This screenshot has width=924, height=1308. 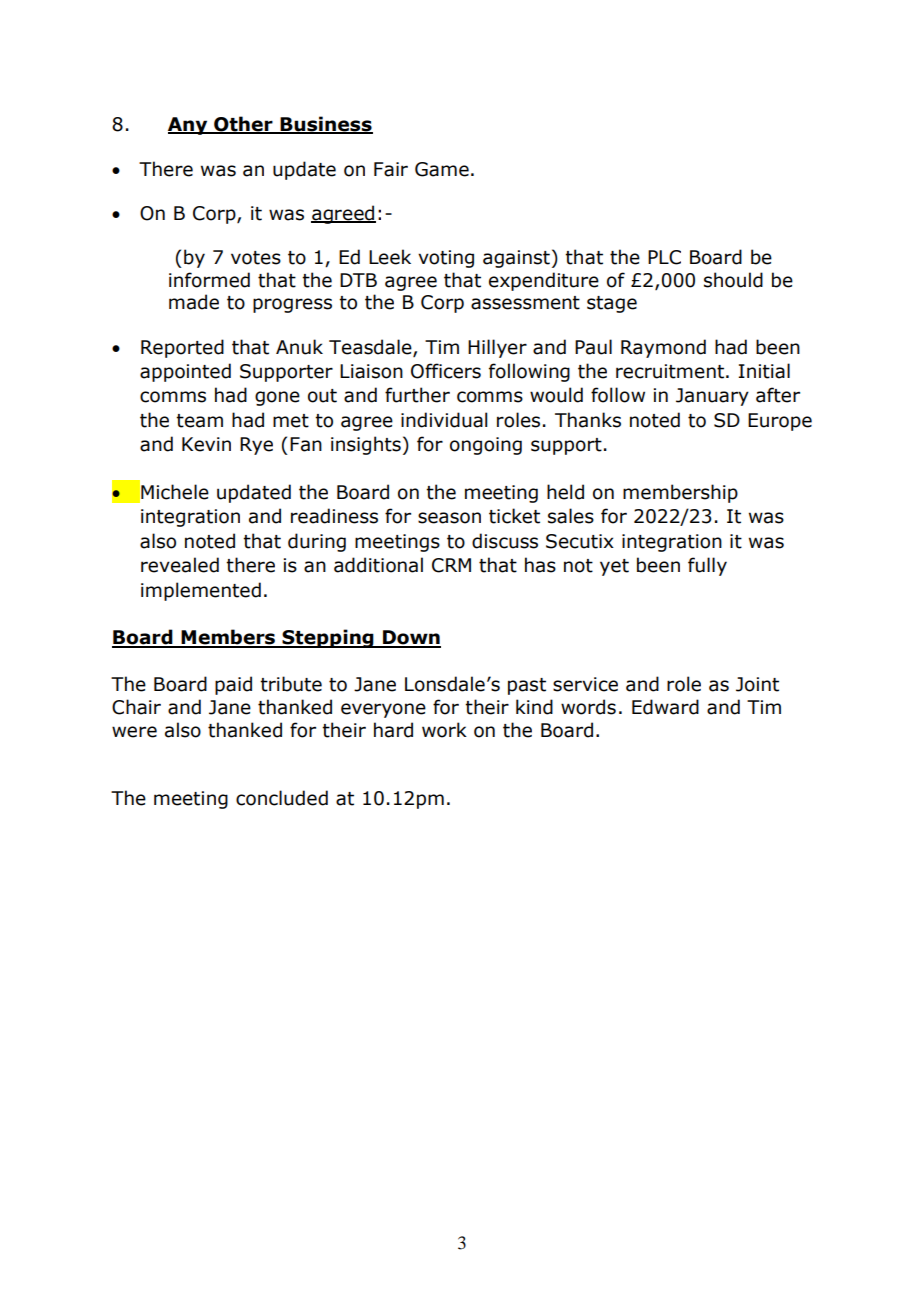 I want to click on work, so click(x=444, y=730).
